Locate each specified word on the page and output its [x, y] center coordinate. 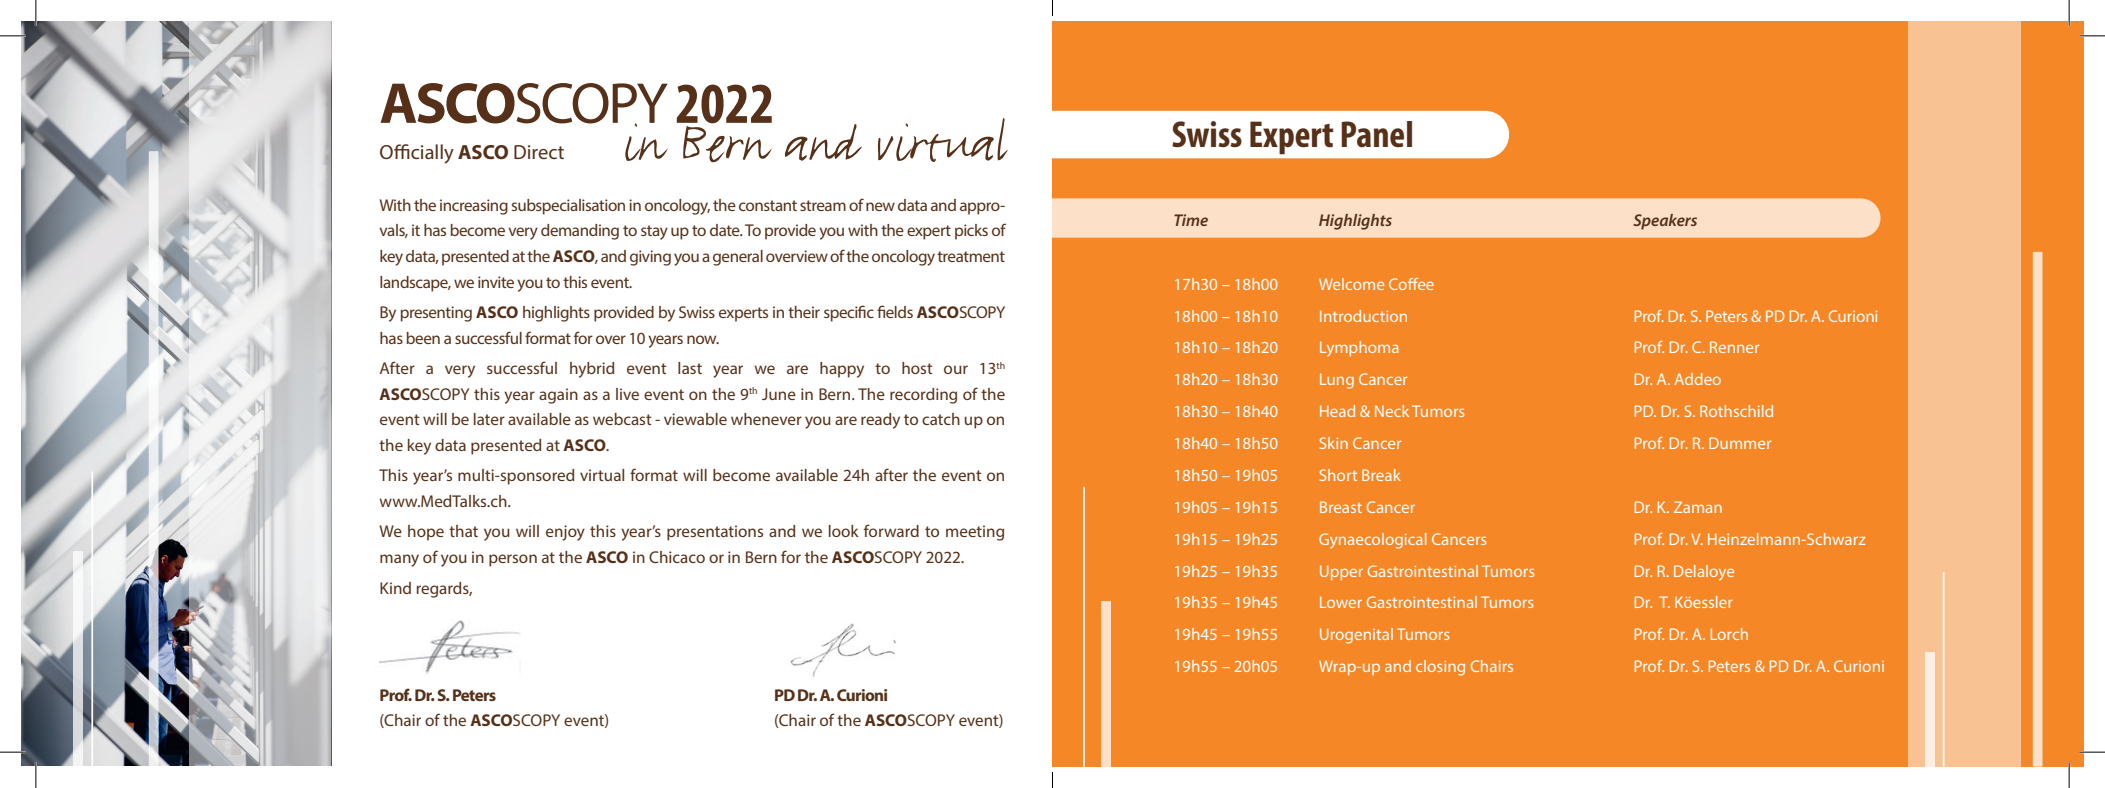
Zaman [1698, 507]
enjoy [565, 533]
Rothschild [1736, 411]
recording [923, 396]
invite [496, 282]
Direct [539, 152]
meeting [975, 533]
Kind [395, 588]
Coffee [1411, 284]
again [558, 396]
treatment [971, 256]
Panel [1376, 134]
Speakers [1665, 222]
